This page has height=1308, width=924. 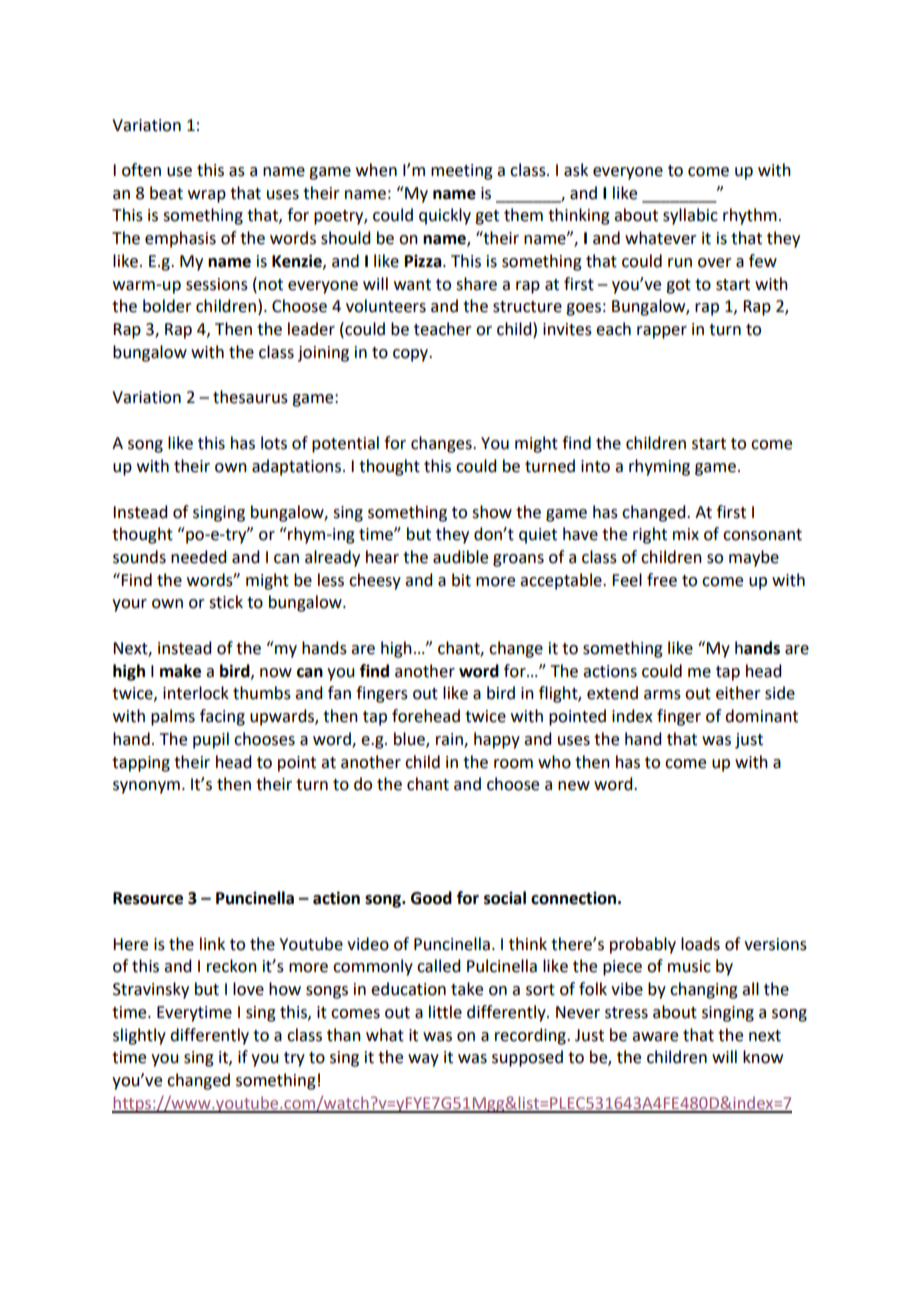 I want to click on synonym, so click(x=146, y=787).
